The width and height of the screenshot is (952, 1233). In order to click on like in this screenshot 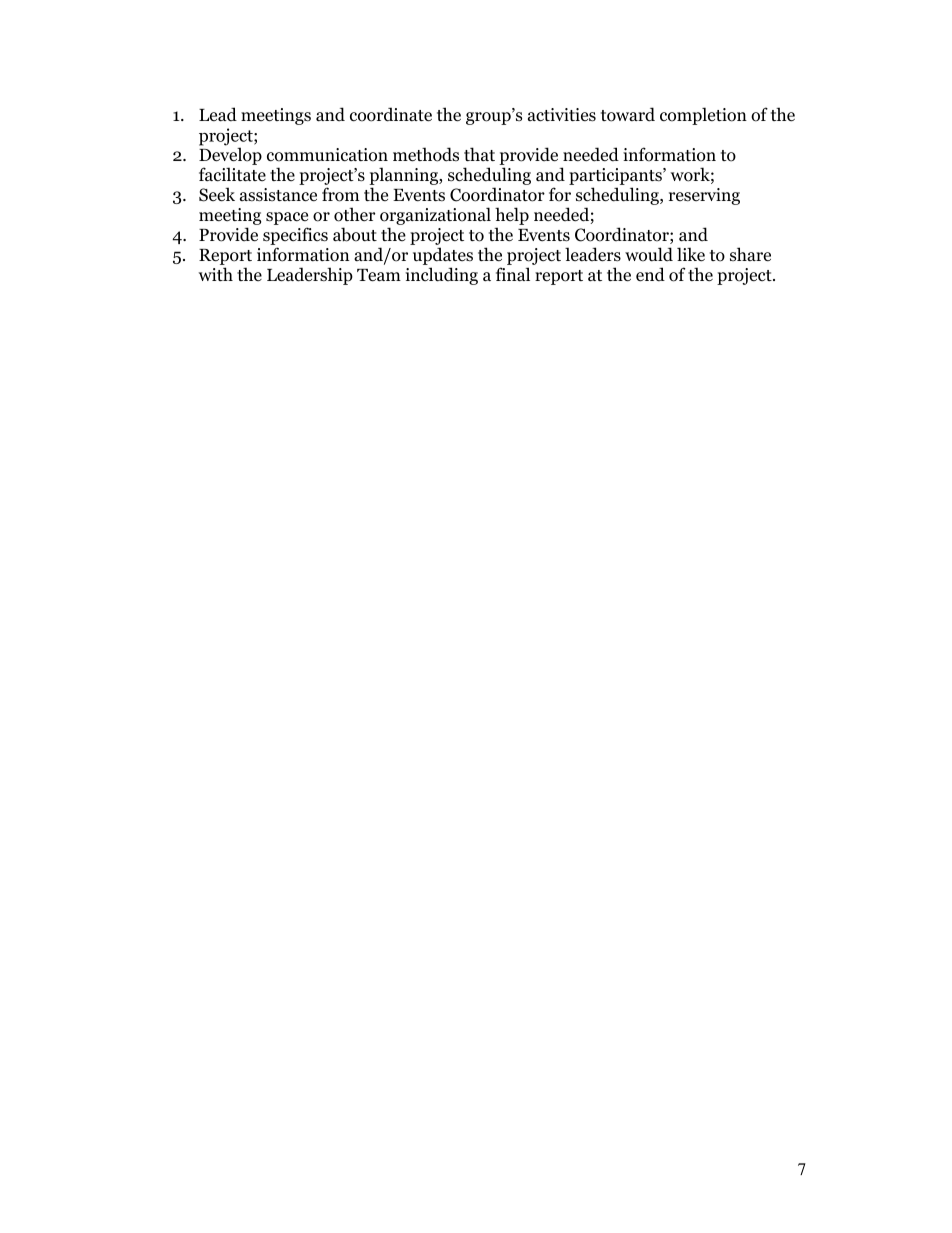, I will do `click(691, 254)`.
